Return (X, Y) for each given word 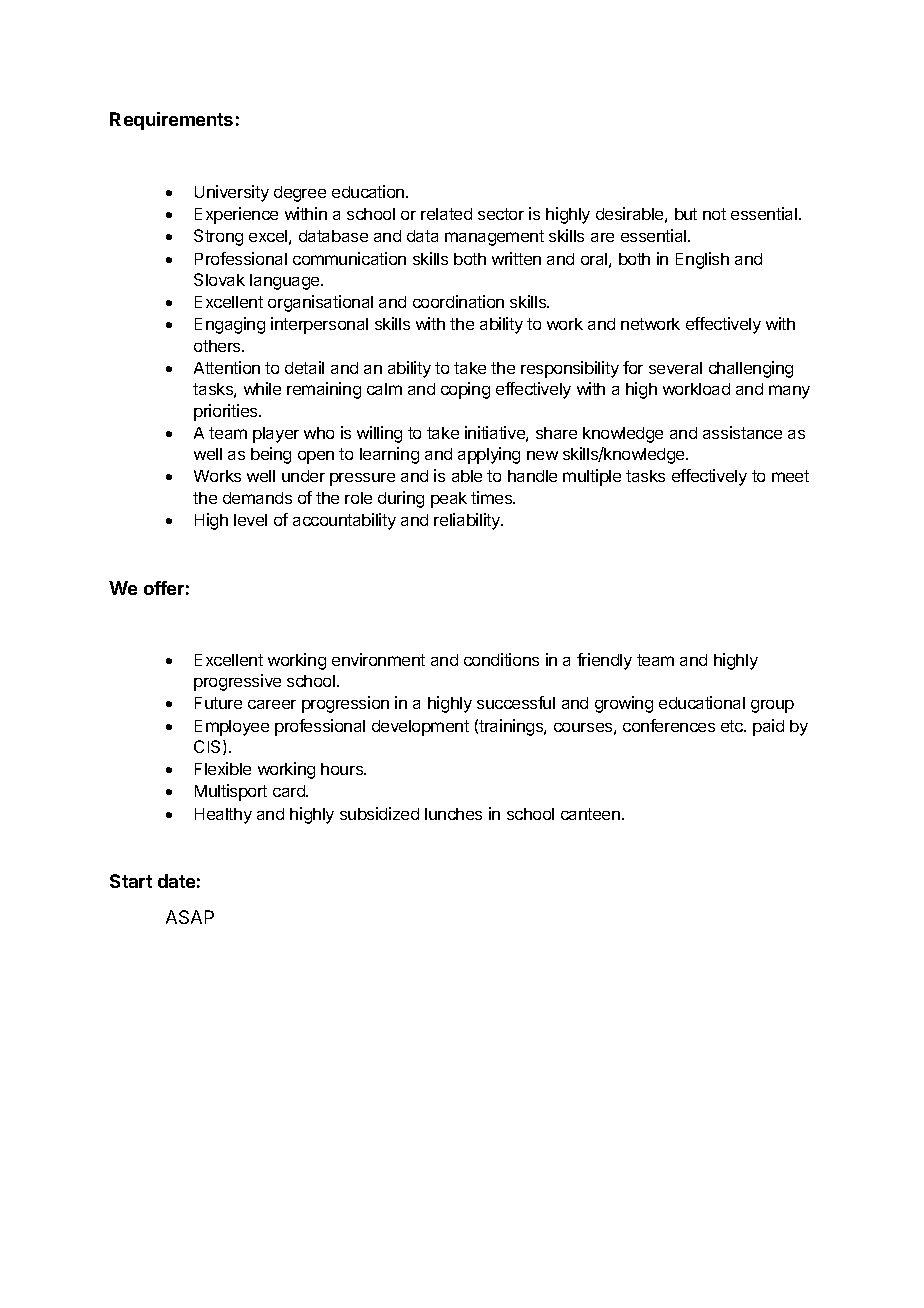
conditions (501, 659)
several (675, 368)
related (446, 214)
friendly (604, 661)
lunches (453, 814)
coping (465, 390)
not (714, 214)
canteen (590, 814)
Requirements (171, 121)
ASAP (190, 917)
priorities (227, 412)
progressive (237, 682)
